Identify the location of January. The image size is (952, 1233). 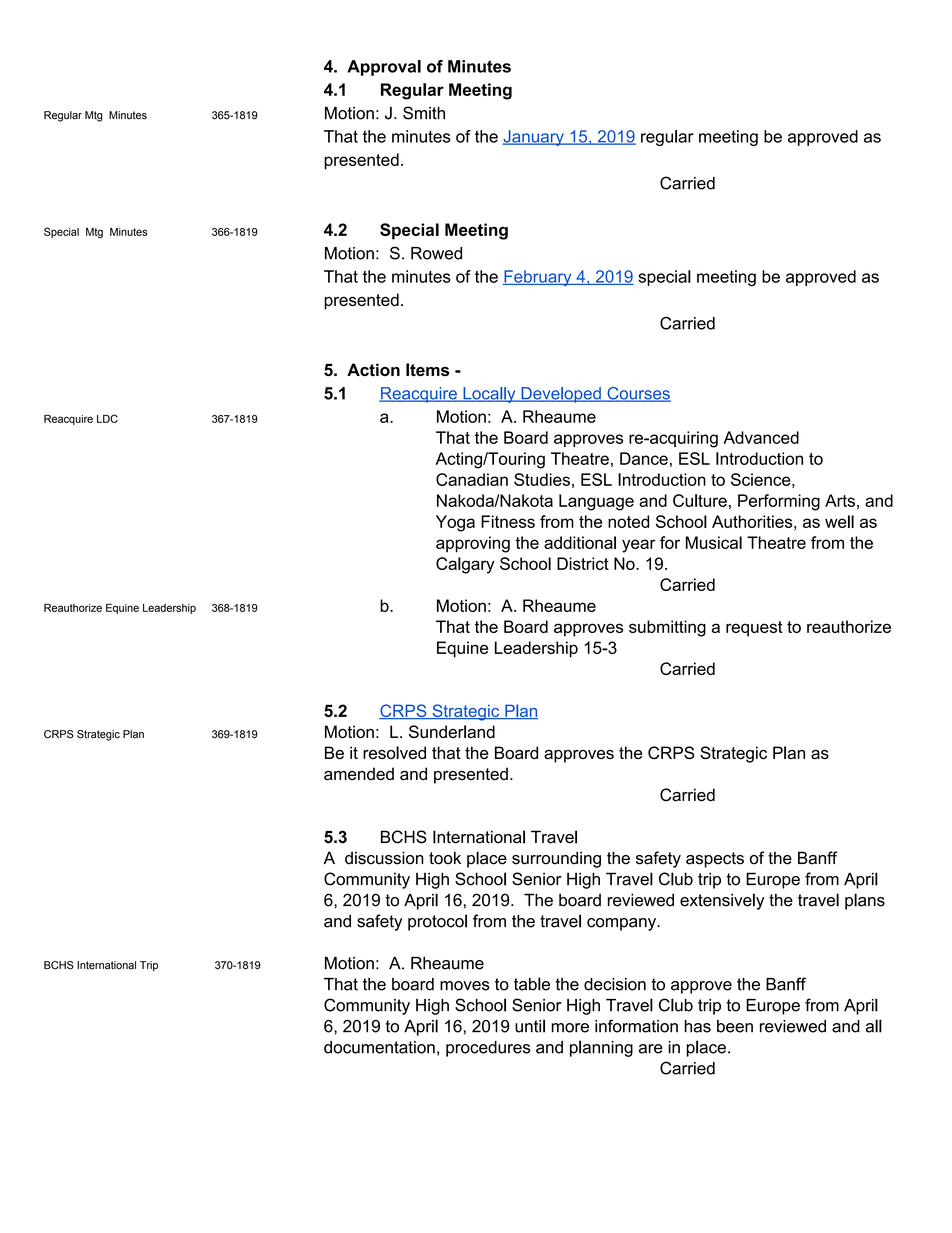
(534, 138).
